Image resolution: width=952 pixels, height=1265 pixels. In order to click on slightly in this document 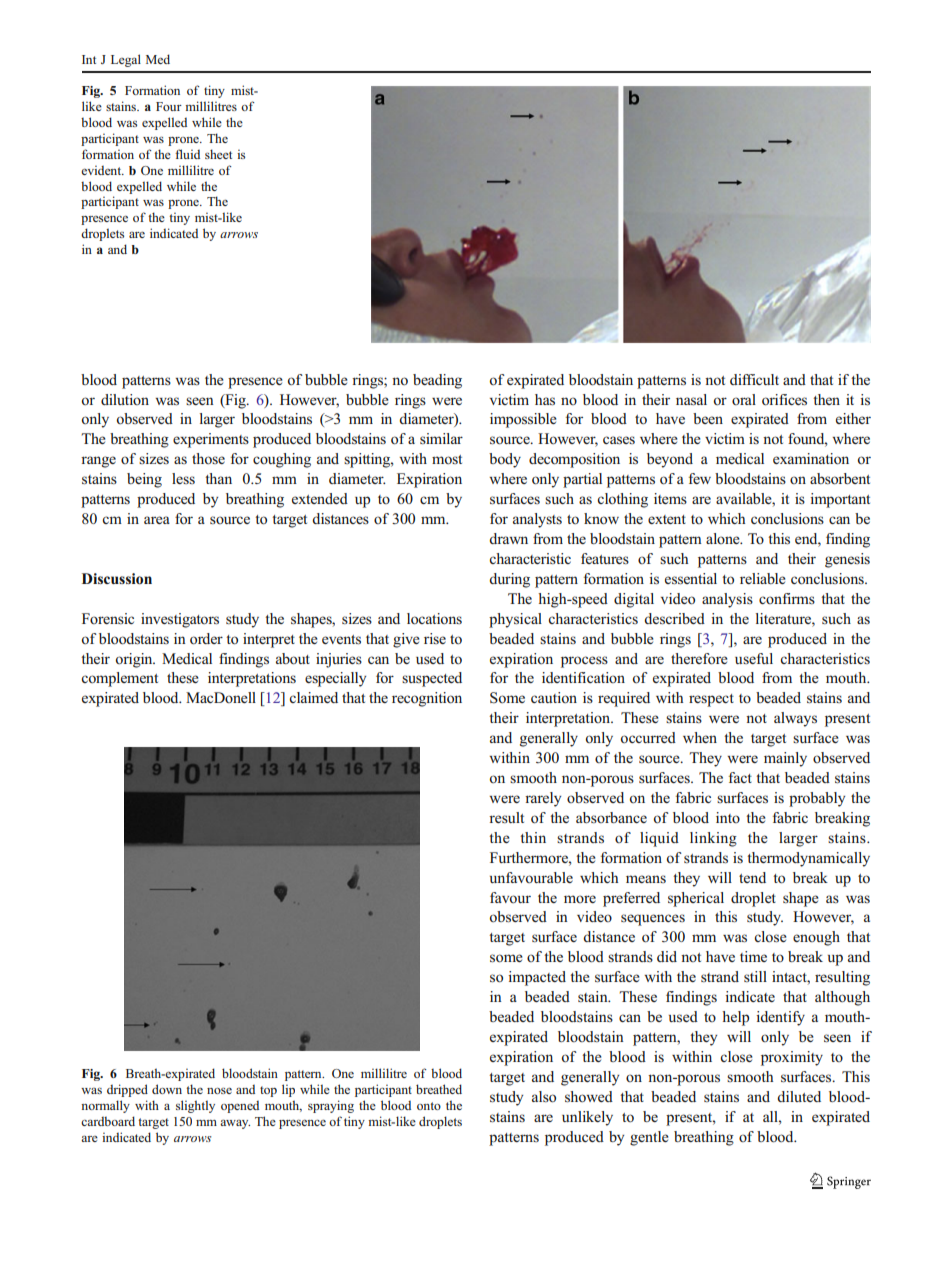, I will do `click(195, 1106)`.
